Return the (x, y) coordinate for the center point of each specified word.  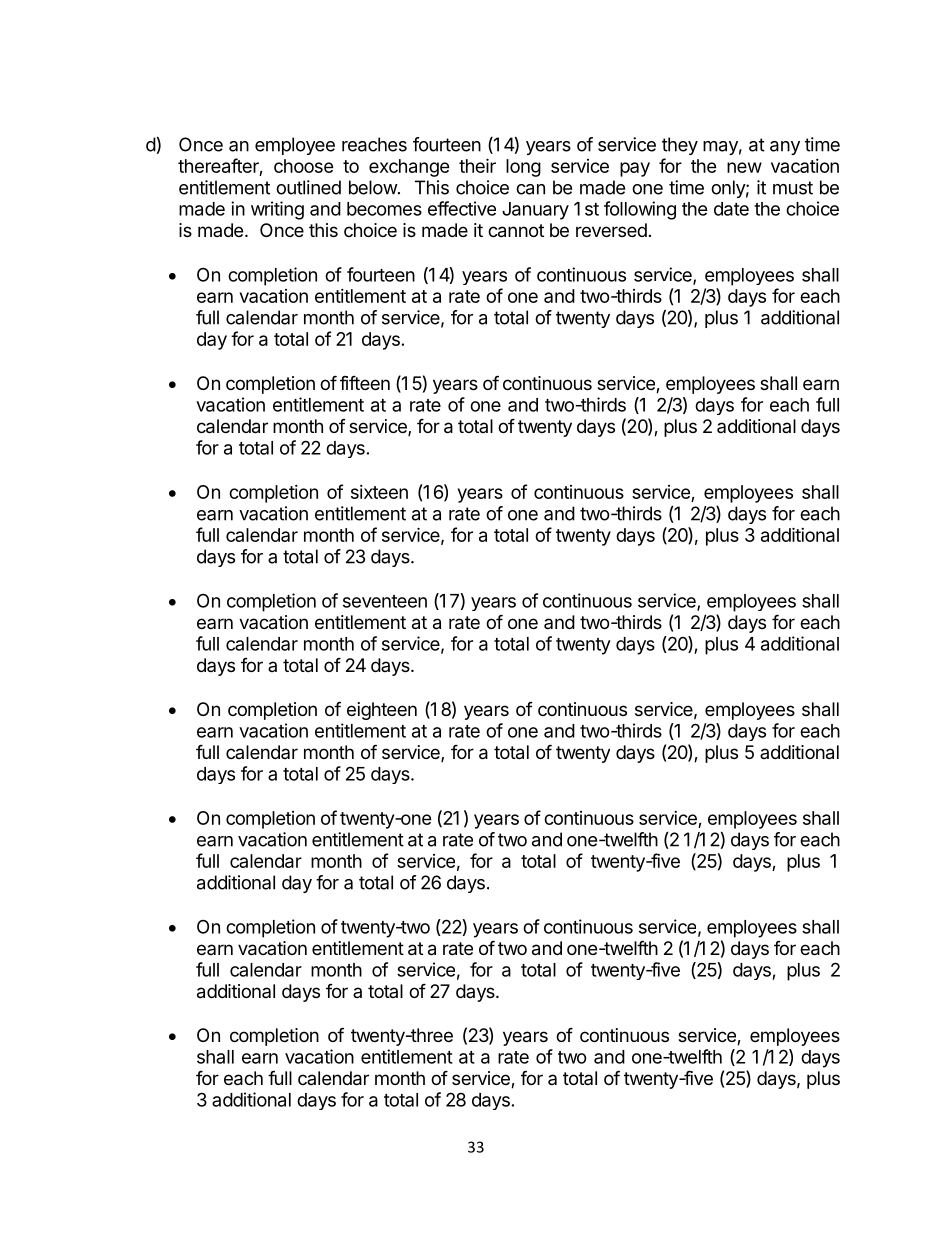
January (535, 211)
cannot (516, 231)
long (523, 168)
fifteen (365, 382)
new (744, 167)
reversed (611, 230)
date (731, 209)
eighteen (382, 711)
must (793, 188)
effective (462, 208)
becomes (384, 209)
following (640, 210)
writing (277, 210)
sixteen (379, 492)
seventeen (385, 601)
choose (304, 166)
